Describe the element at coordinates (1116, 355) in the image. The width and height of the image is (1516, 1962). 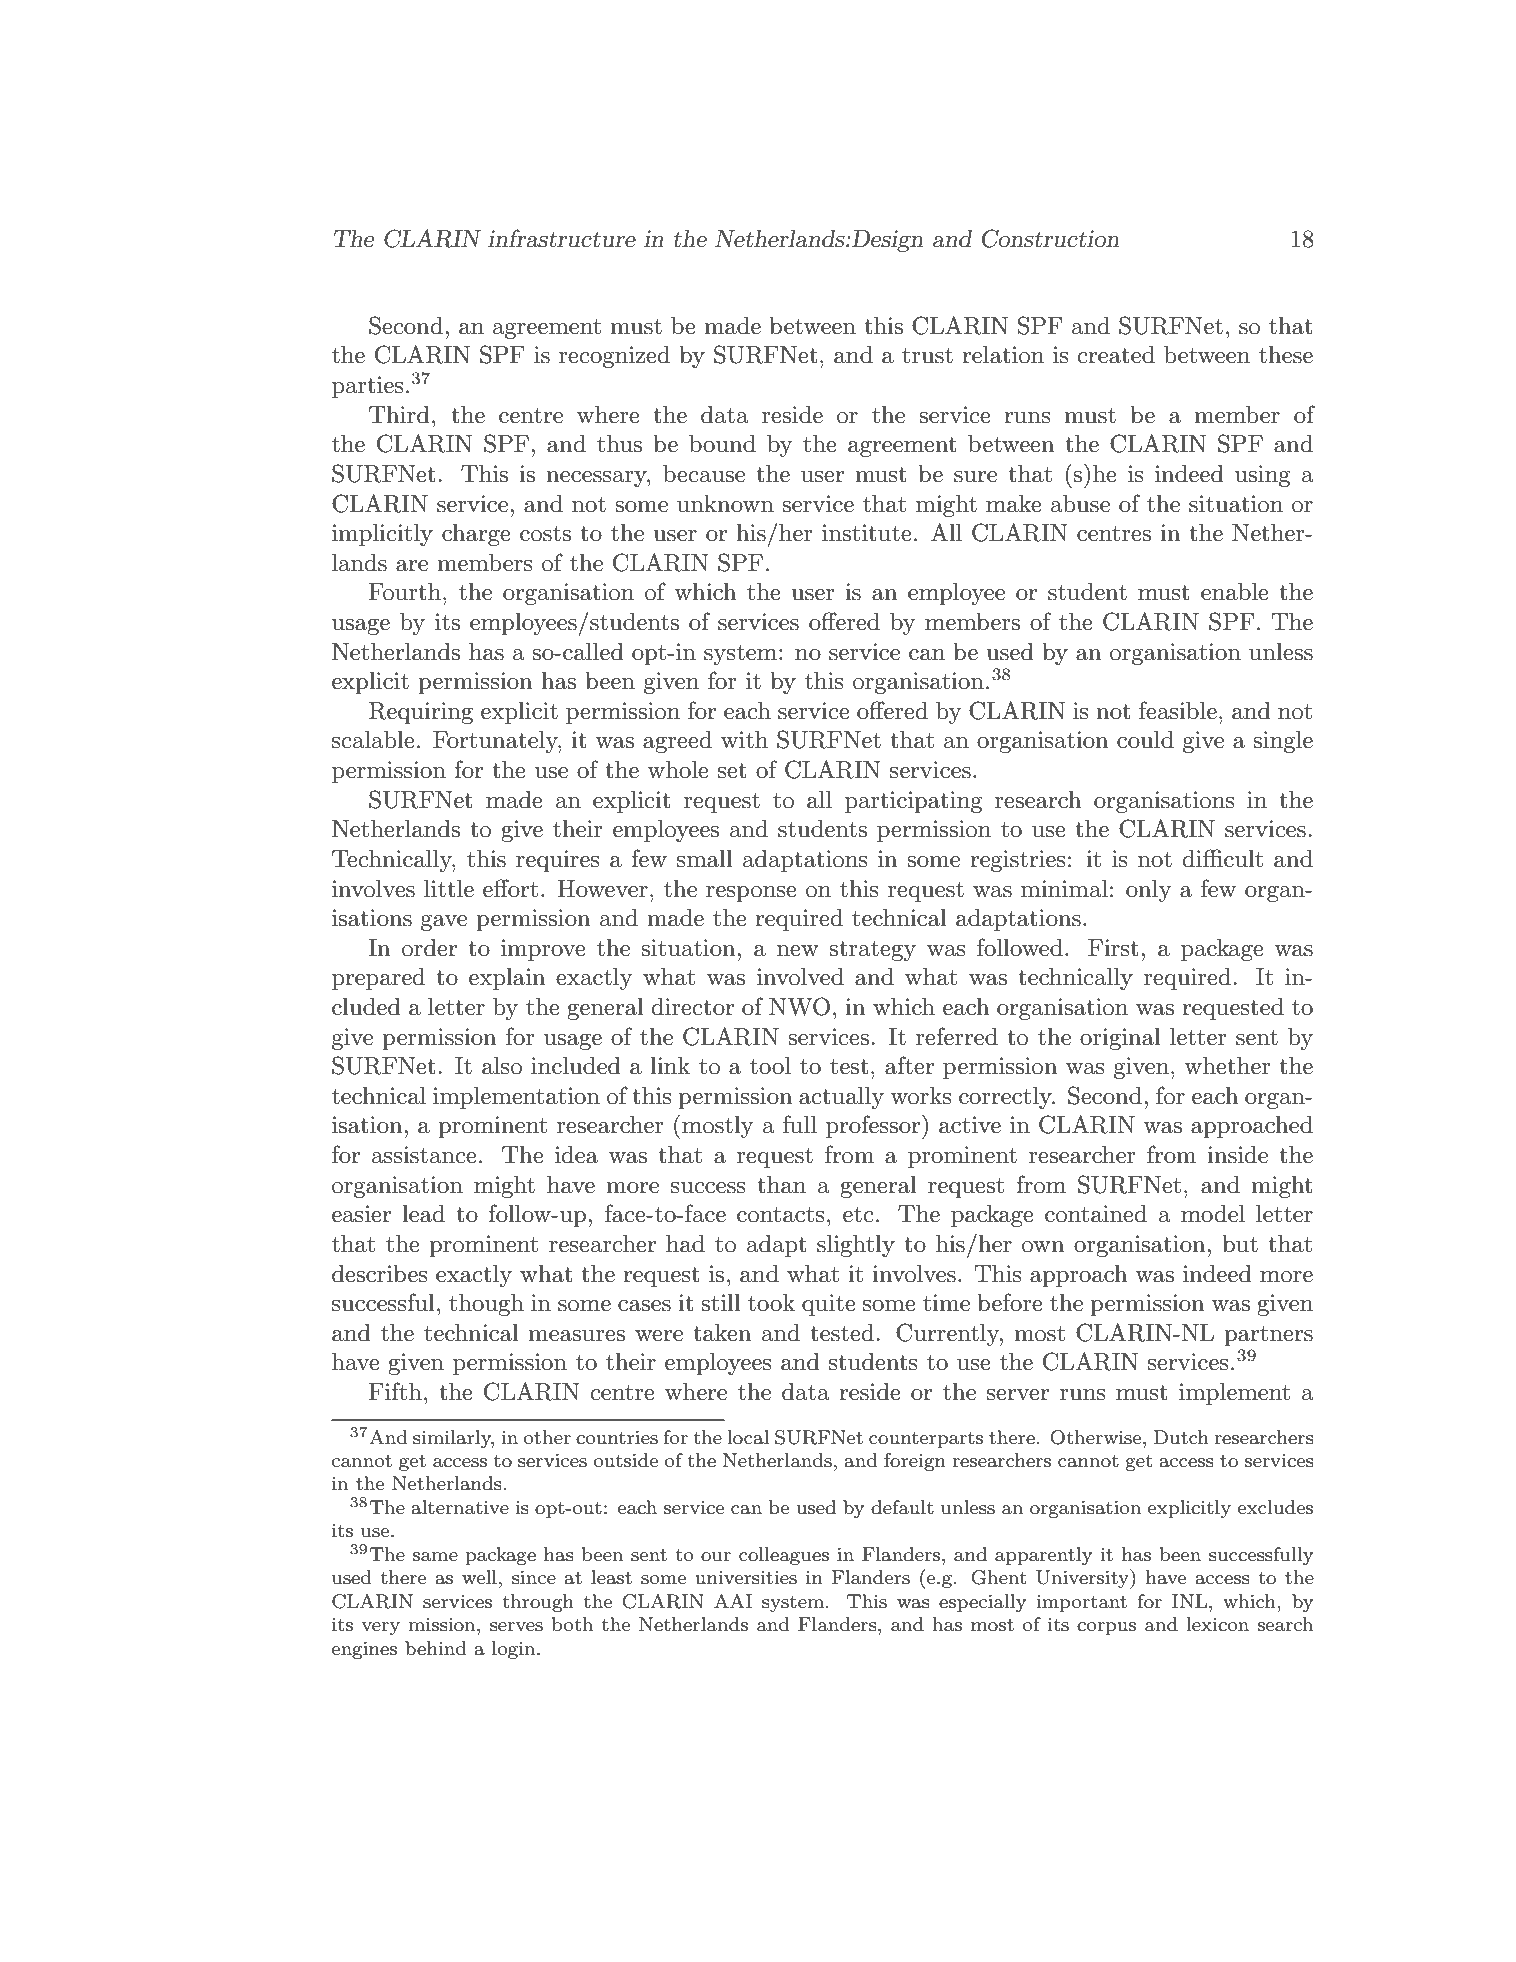
I see `created` at that location.
